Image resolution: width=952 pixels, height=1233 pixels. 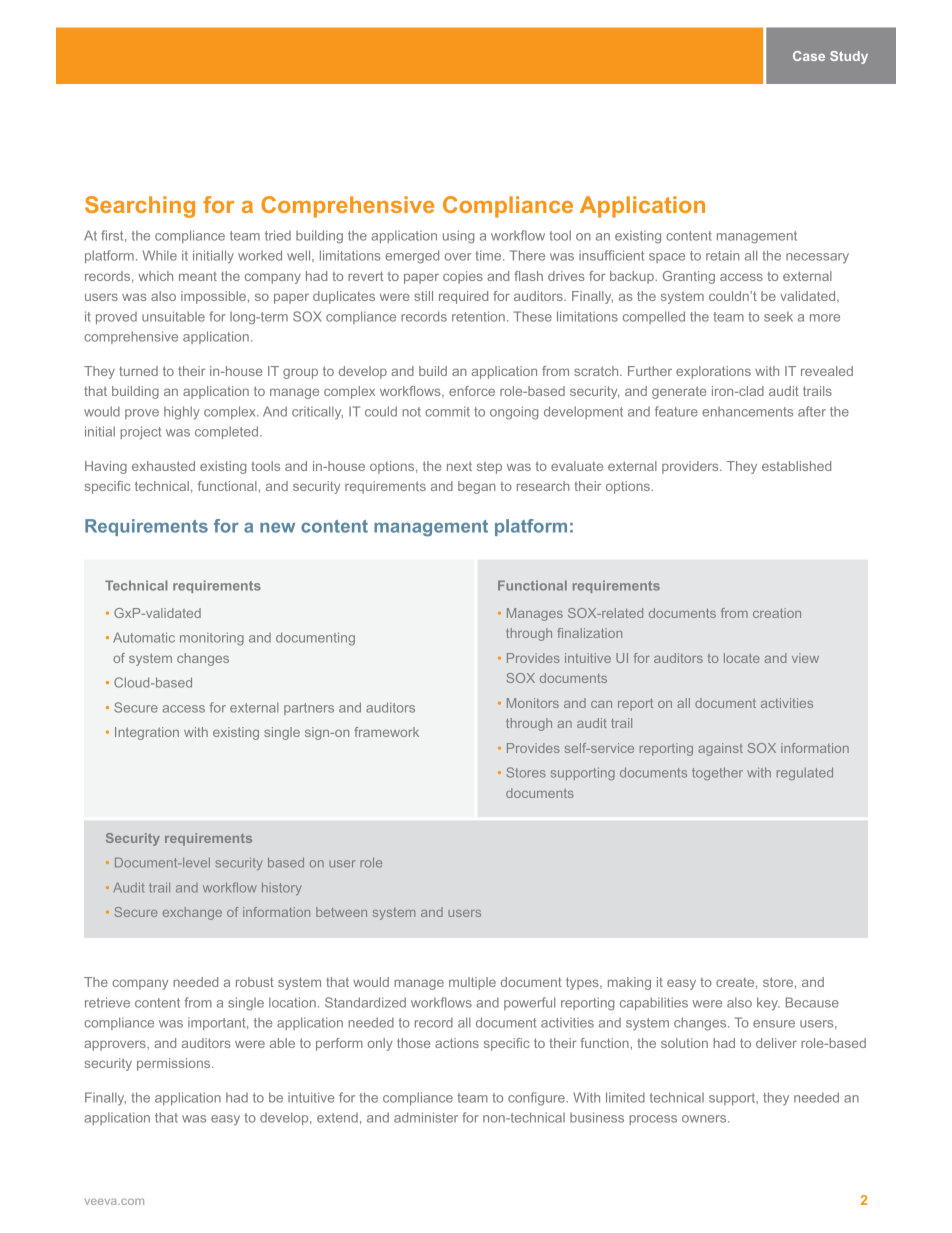 I want to click on Searching, so click(x=140, y=207).
